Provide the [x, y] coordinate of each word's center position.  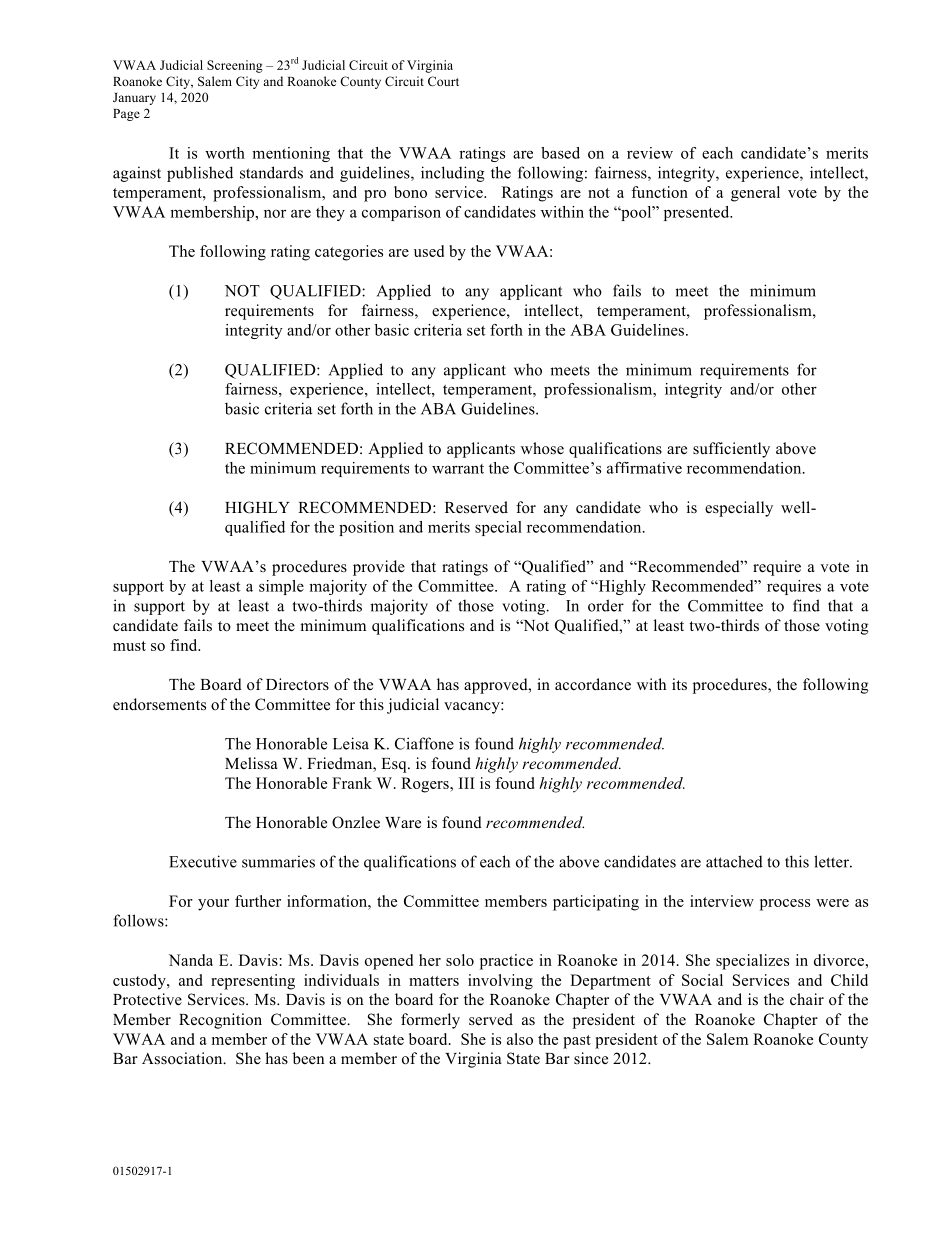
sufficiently [731, 450]
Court [443, 81]
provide [379, 568]
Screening [235, 66]
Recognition [220, 1021]
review [650, 153]
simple [281, 587]
